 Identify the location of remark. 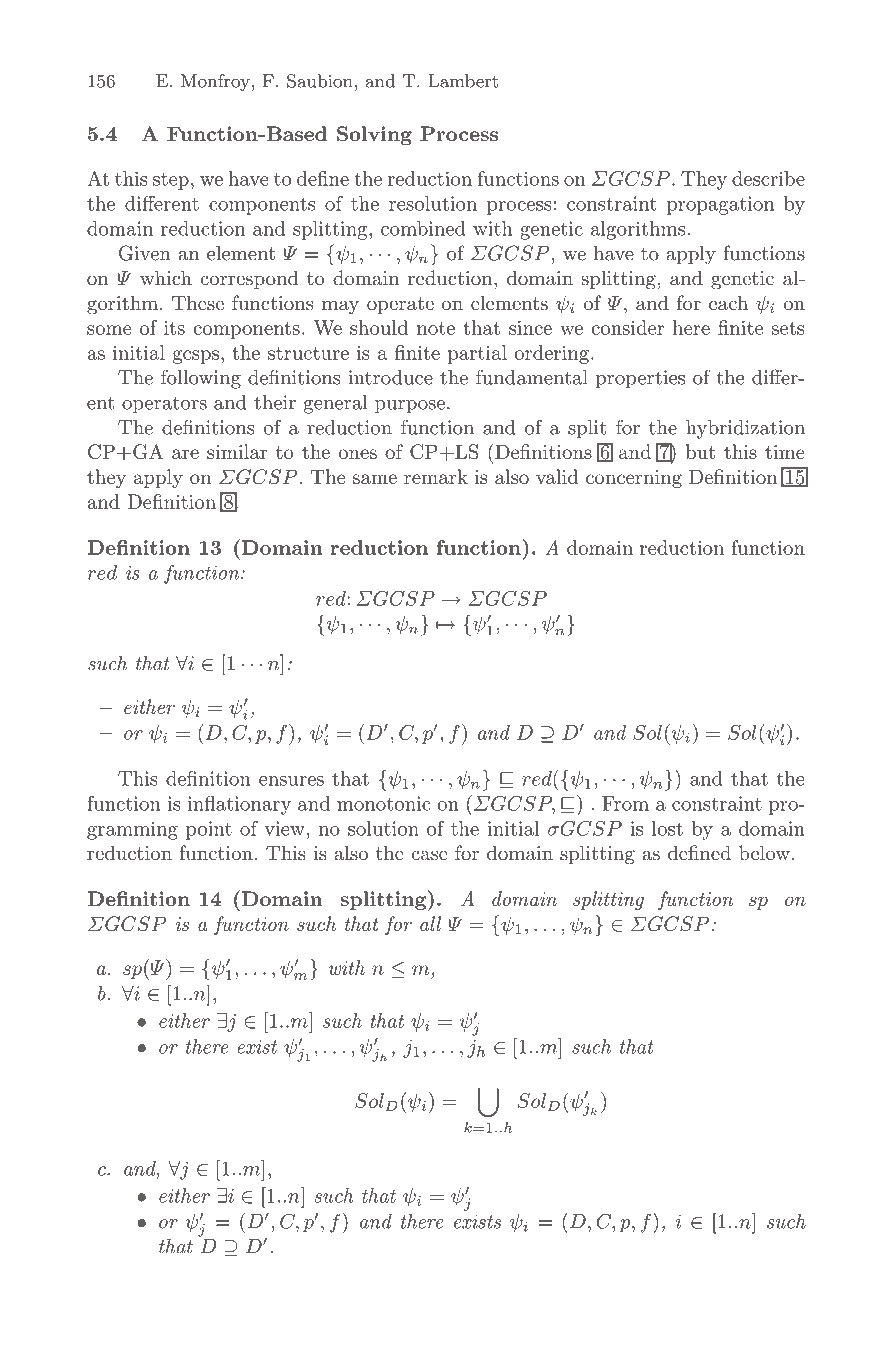
(436, 476).
